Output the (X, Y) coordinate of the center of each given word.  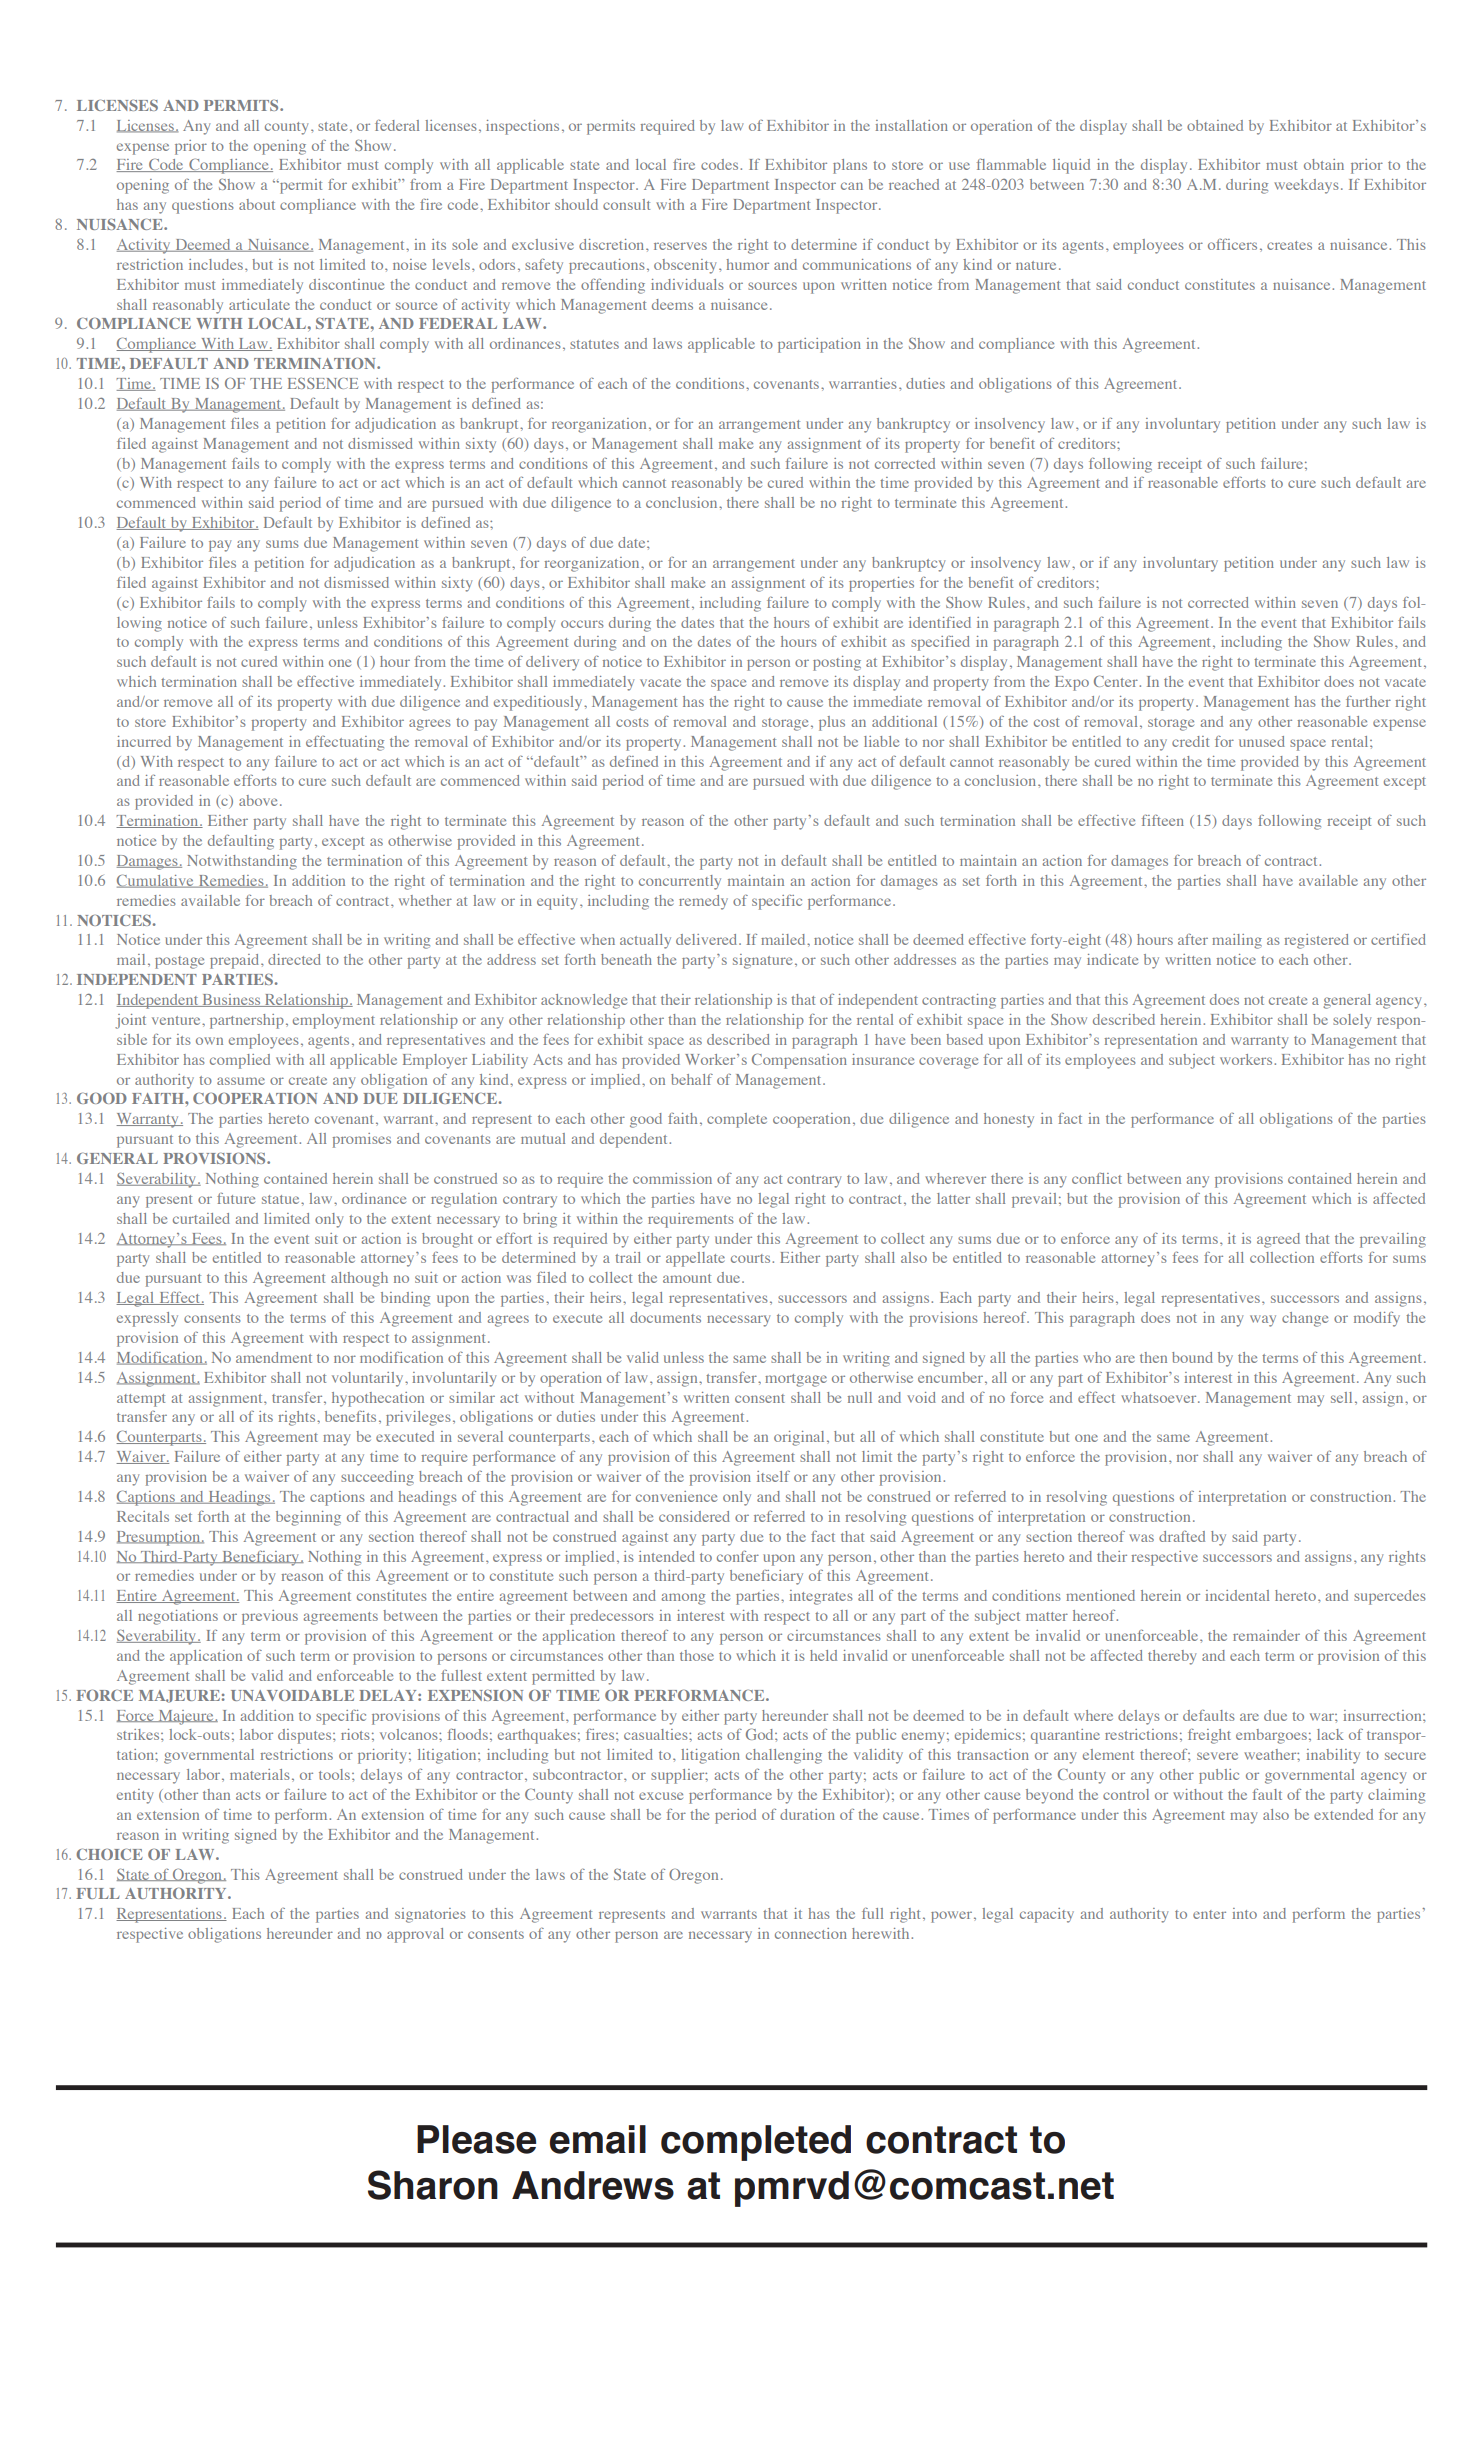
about (257, 204)
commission (672, 1178)
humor (747, 264)
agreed (1278, 1240)
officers (1232, 244)
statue (282, 1199)
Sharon (433, 2185)
